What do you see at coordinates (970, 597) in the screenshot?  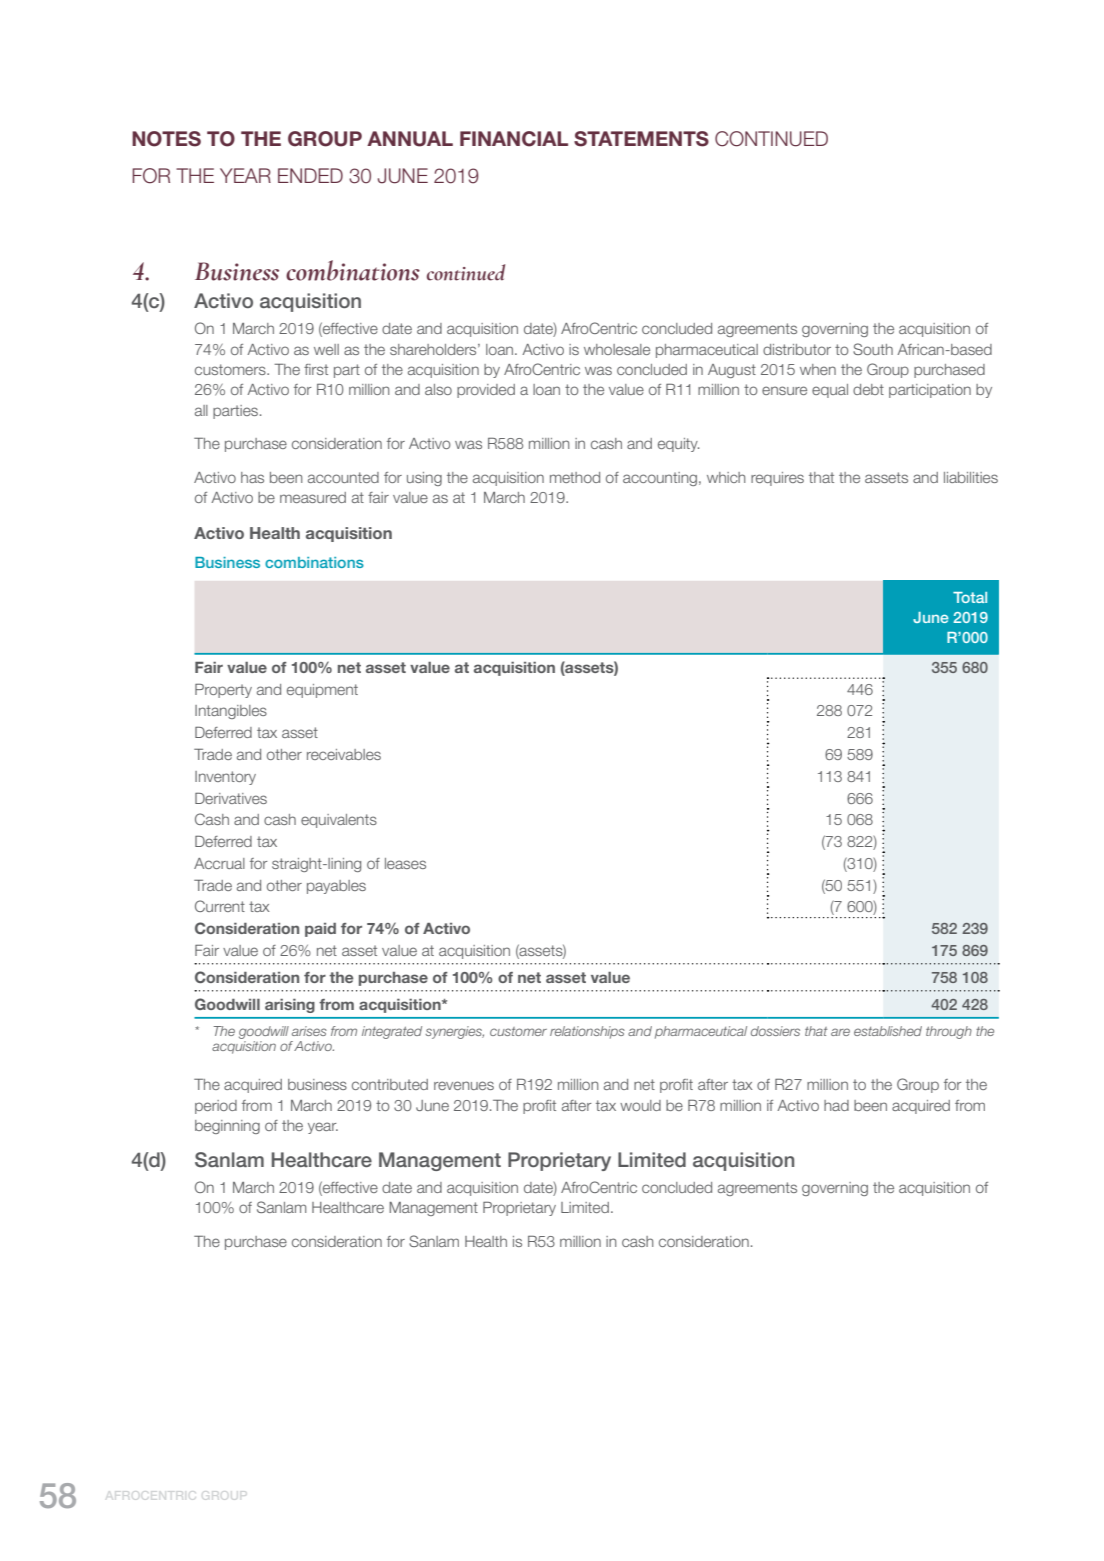 I see `Total` at bounding box center [970, 597].
